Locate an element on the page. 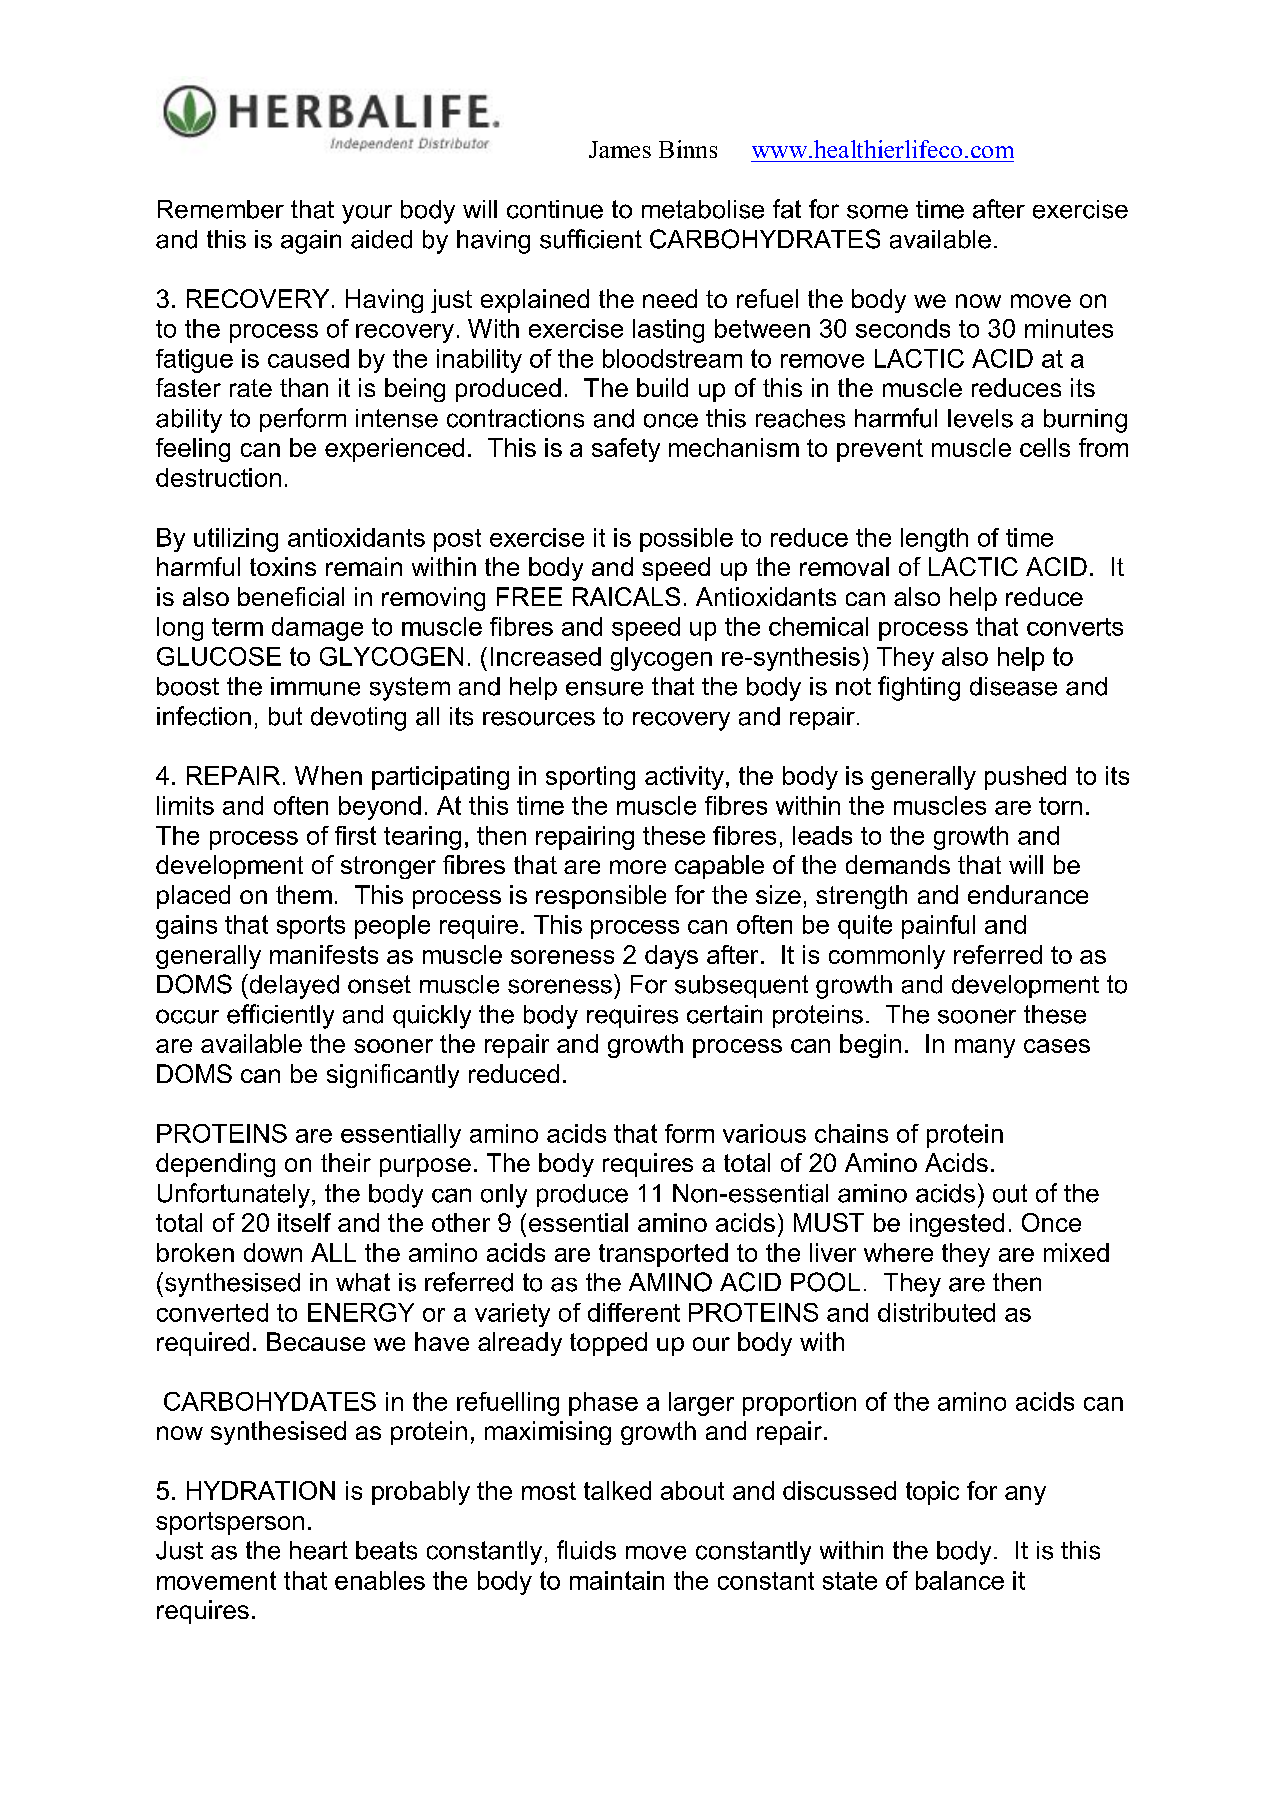 This image has width=1286, height=1818. endurance is located at coordinates (1028, 894).
